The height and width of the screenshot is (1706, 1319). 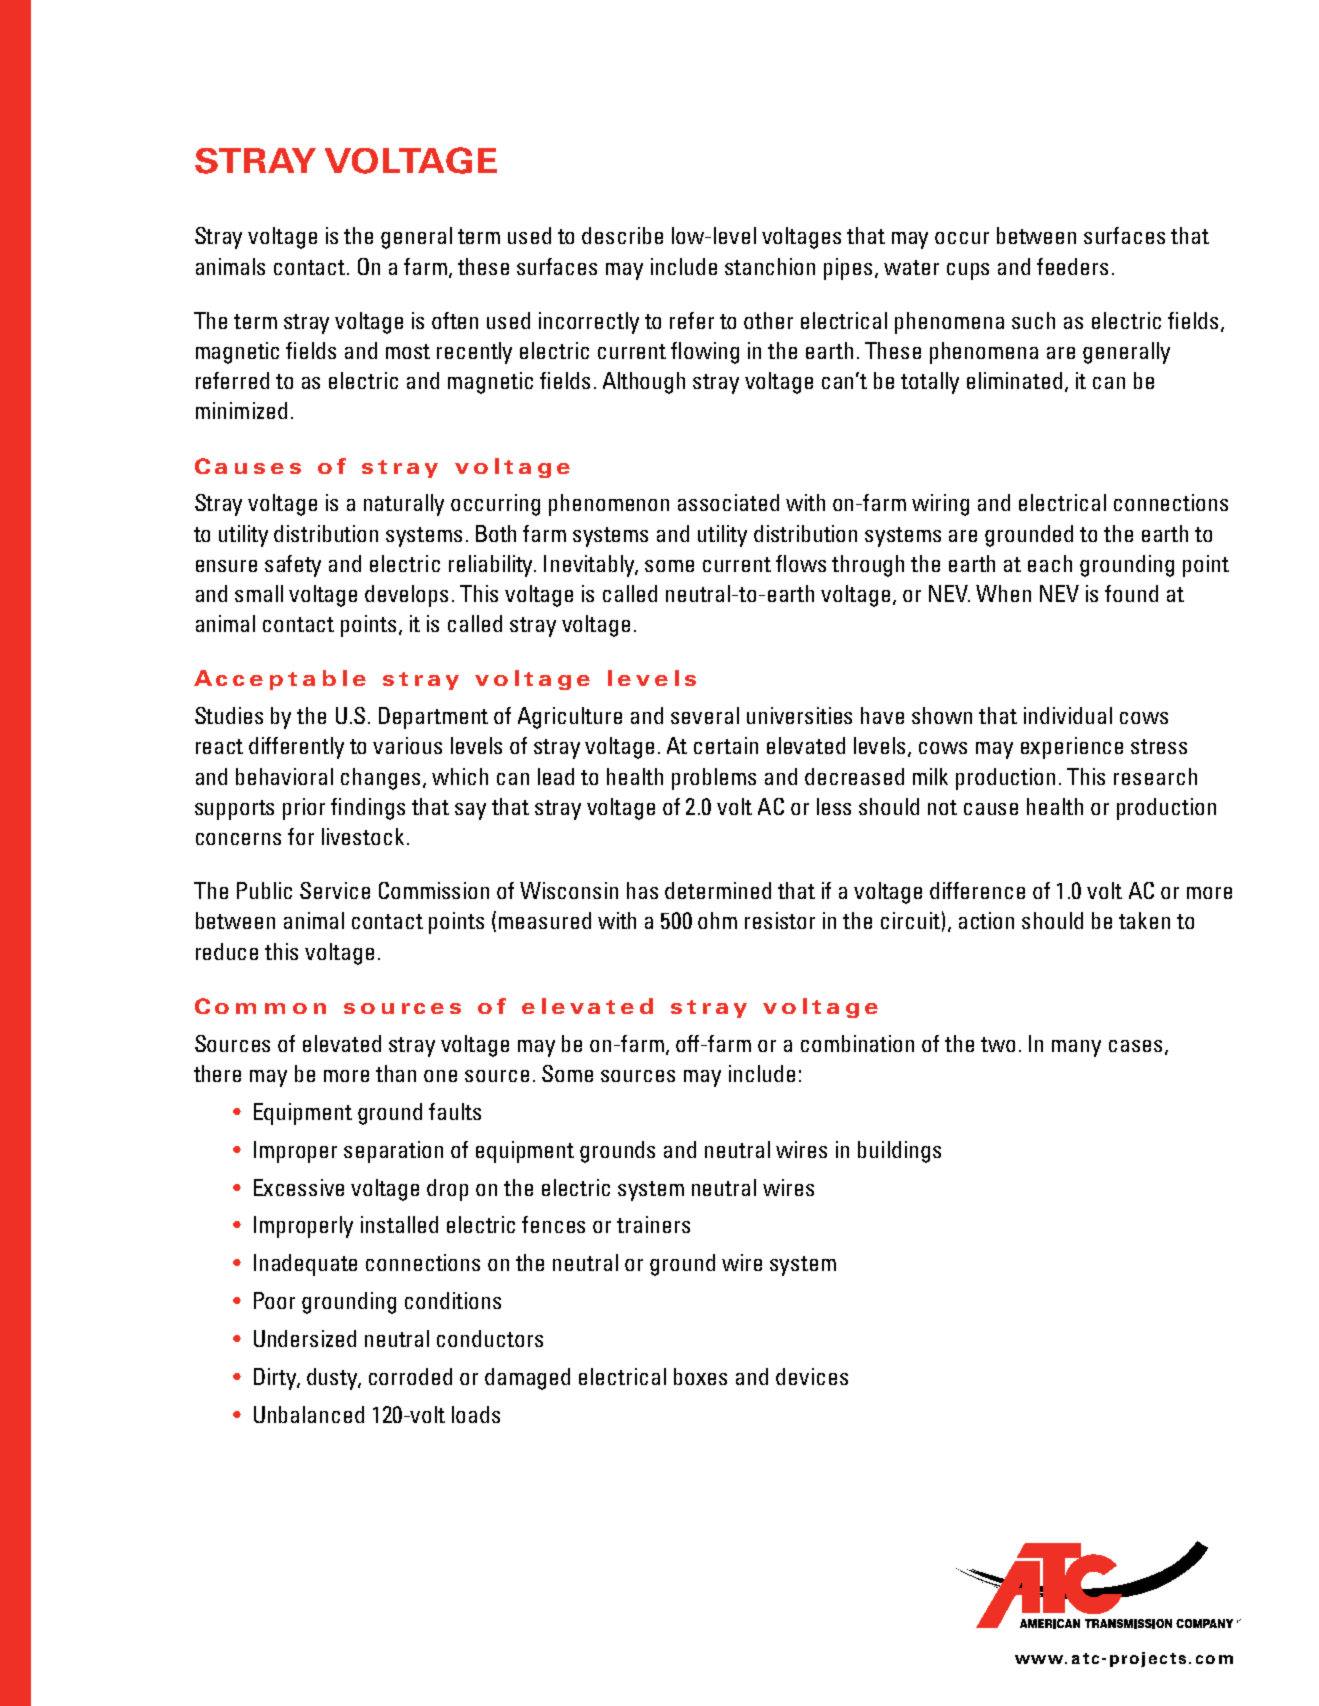 I want to click on feeders, so click(x=1072, y=266).
